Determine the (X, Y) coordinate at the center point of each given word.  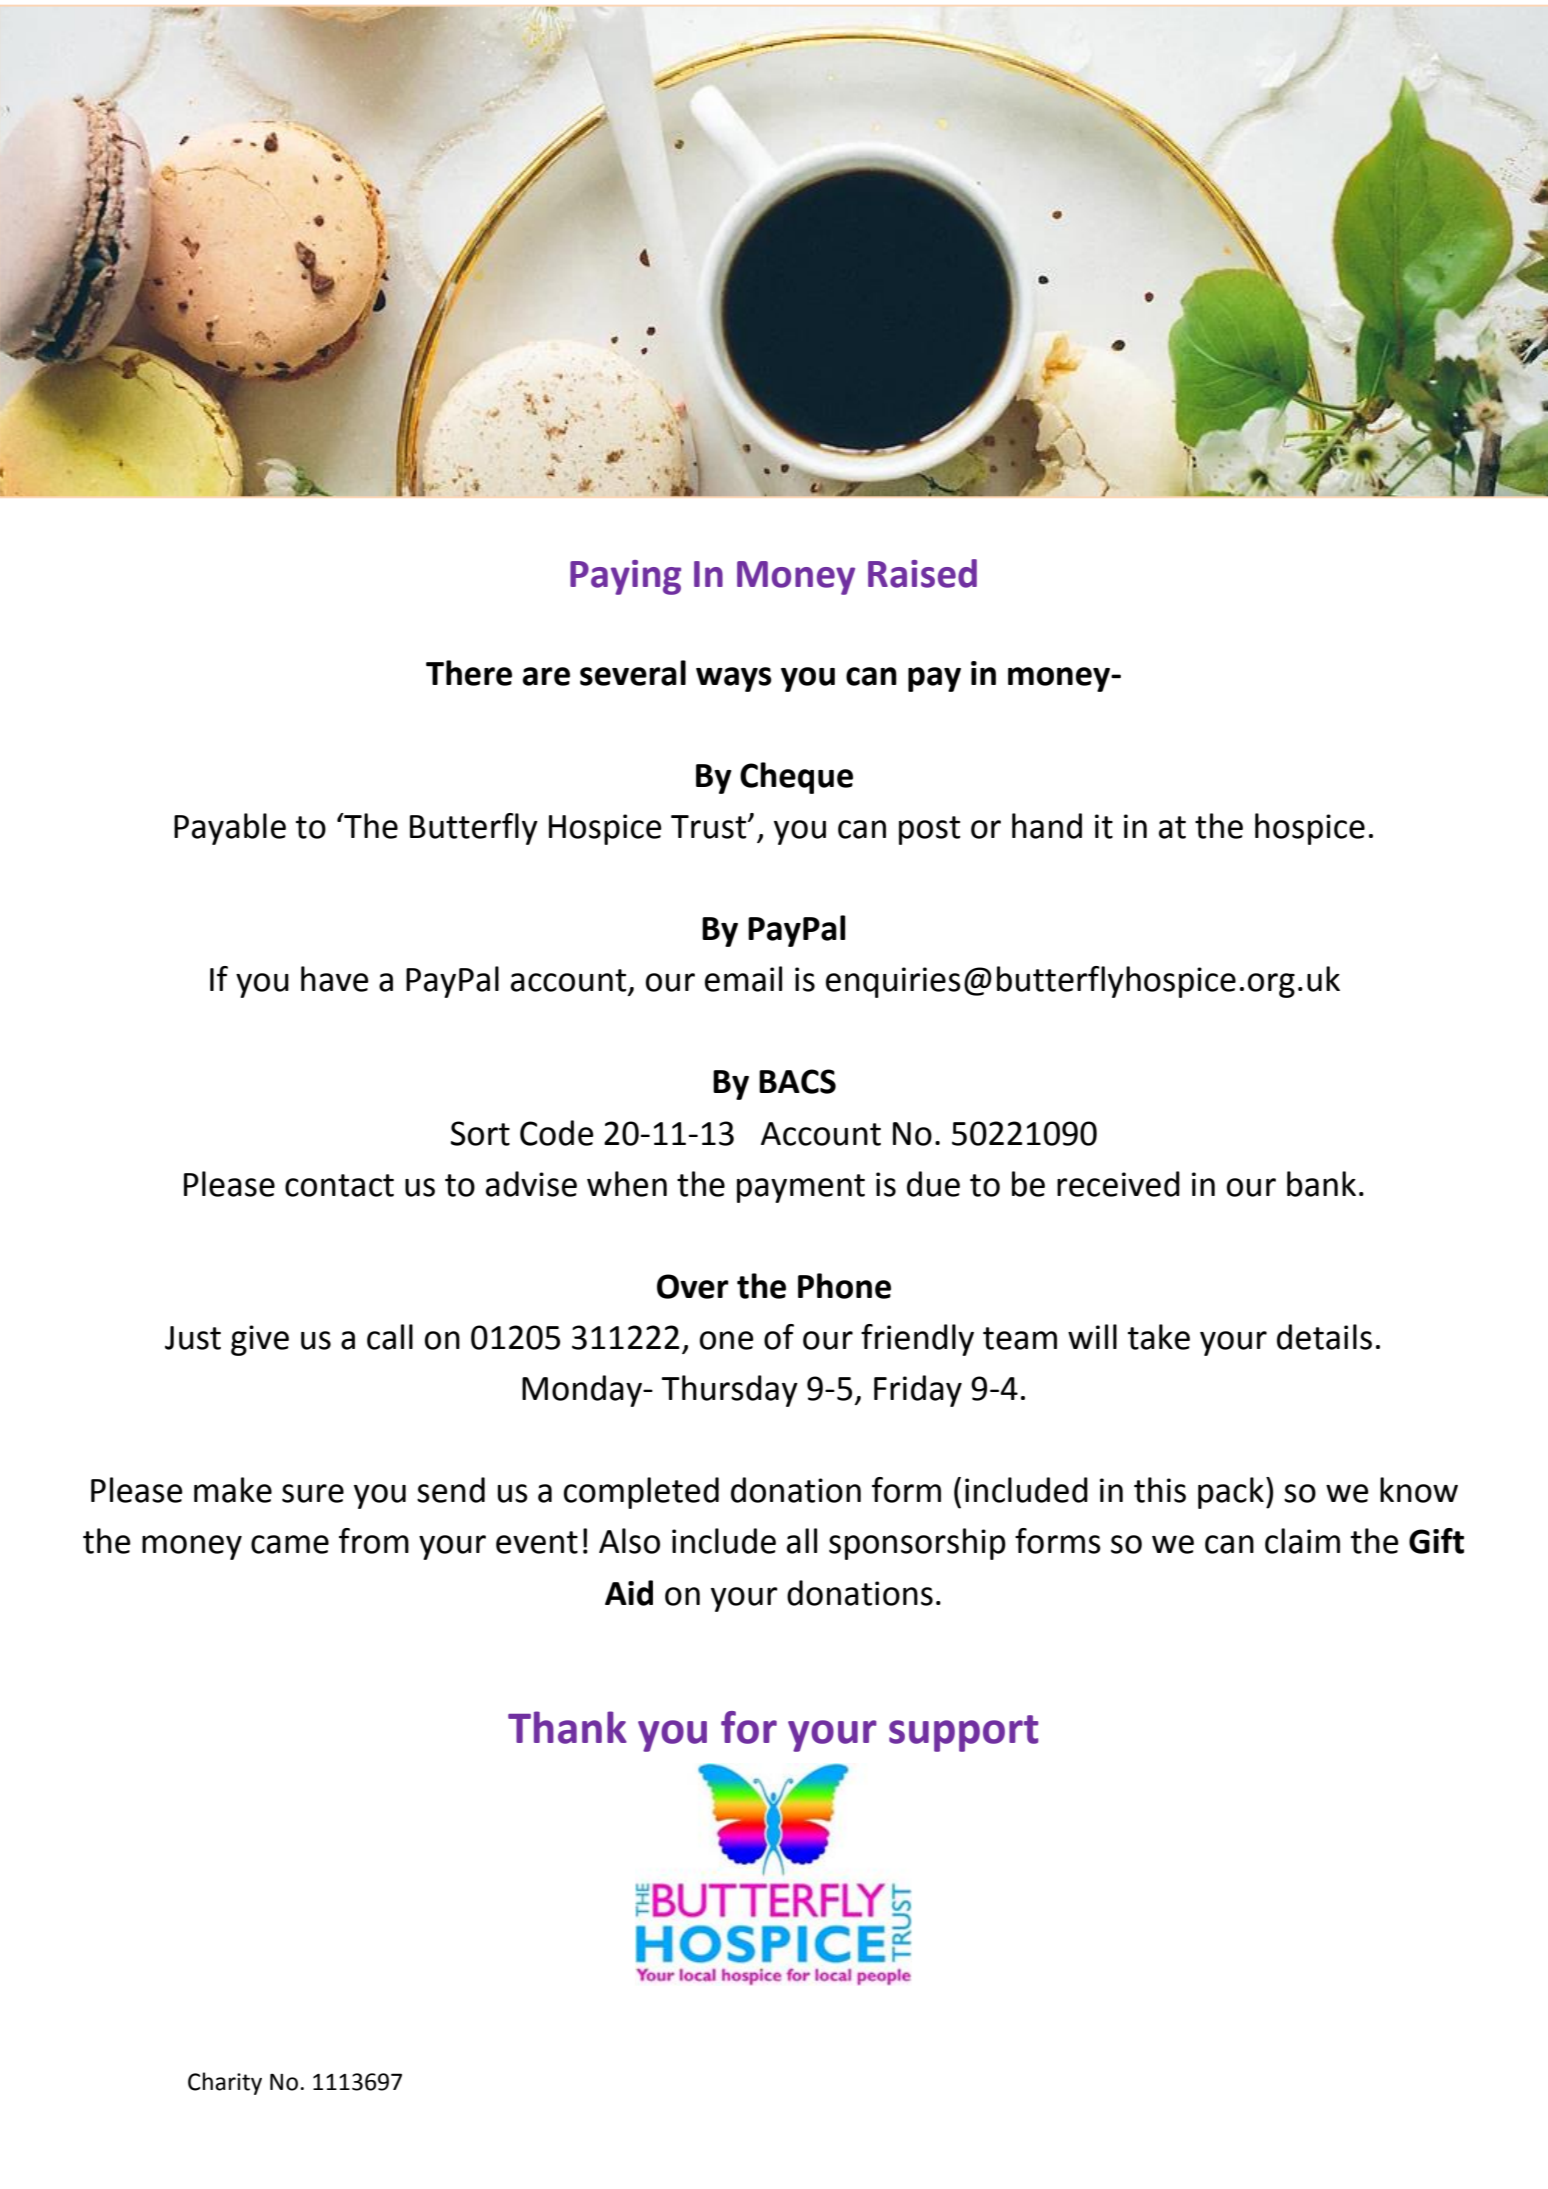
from (374, 1541)
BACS (797, 1081)
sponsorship (917, 1544)
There (469, 673)
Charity (225, 2083)
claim (1302, 1541)
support (964, 1733)
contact (339, 1185)
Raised (922, 573)
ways (734, 679)
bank (1321, 1184)
